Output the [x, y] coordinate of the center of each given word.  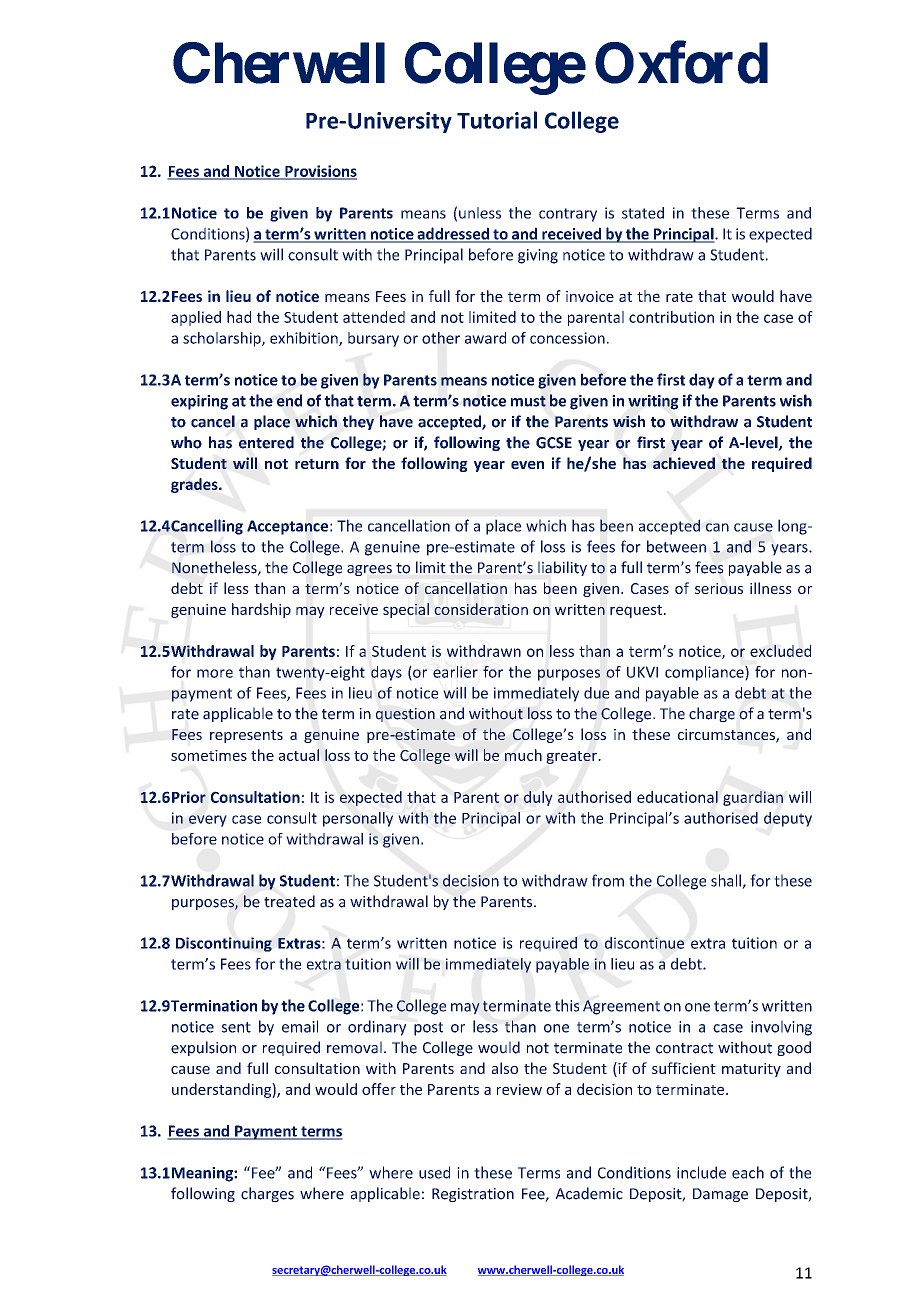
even [527, 465]
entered [266, 442]
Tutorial [497, 120]
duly [538, 798]
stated [643, 213]
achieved [684, 463]
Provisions [320, 172]
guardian [753, 798]
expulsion [203, 1048]
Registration [473, 1195]
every [208, 821]
